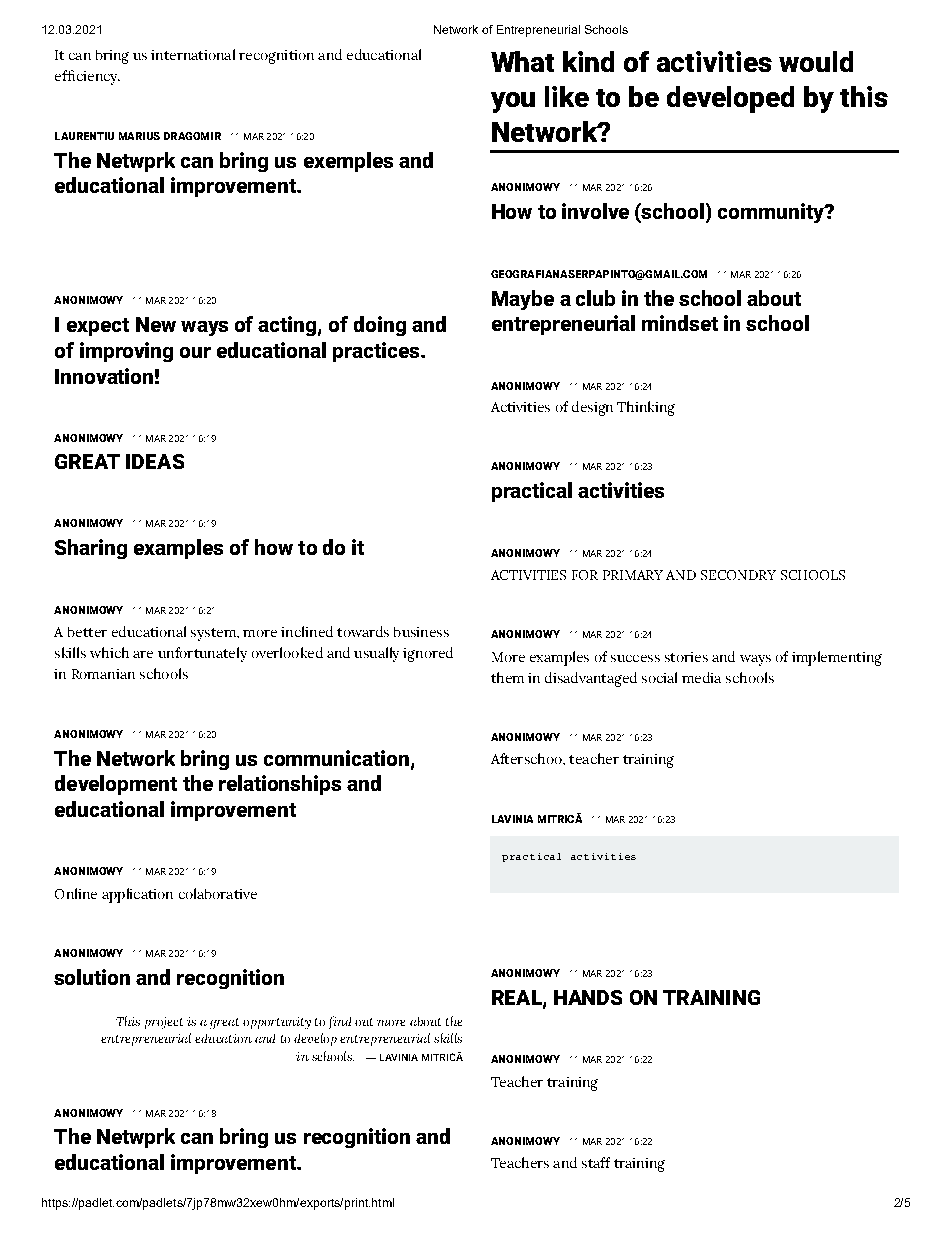 The image size is (952, 1233). Describe the element at coordinates (701, 677) in the page. I see `media` at that location.
